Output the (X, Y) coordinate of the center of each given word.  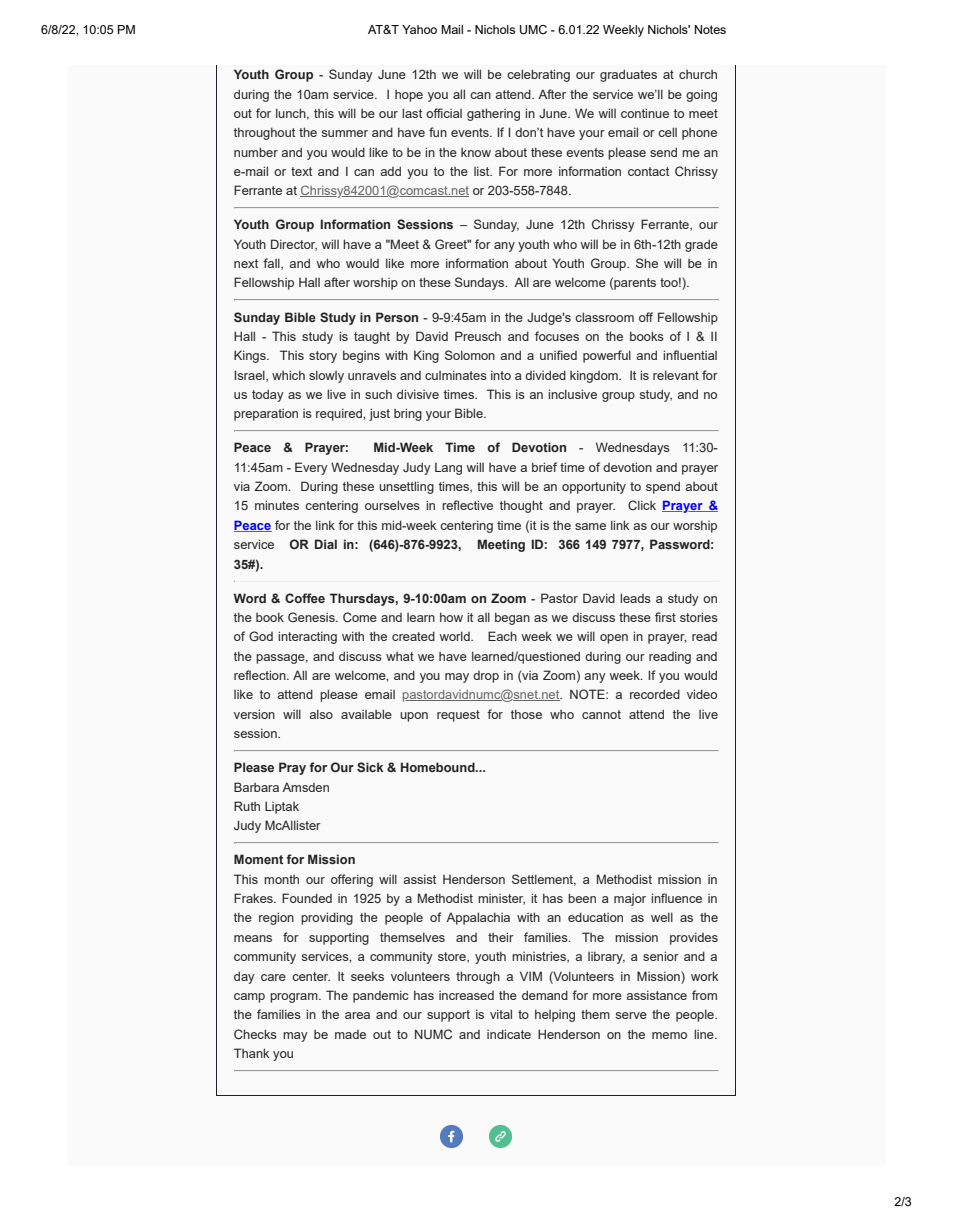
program (295, 998)
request (458, 716)
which (288, 375)
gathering (493, 114)
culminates (456, 375)
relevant (676, 375)
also (321, 714)
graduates (628, 75)
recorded (655, 694)
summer (345, 133)
